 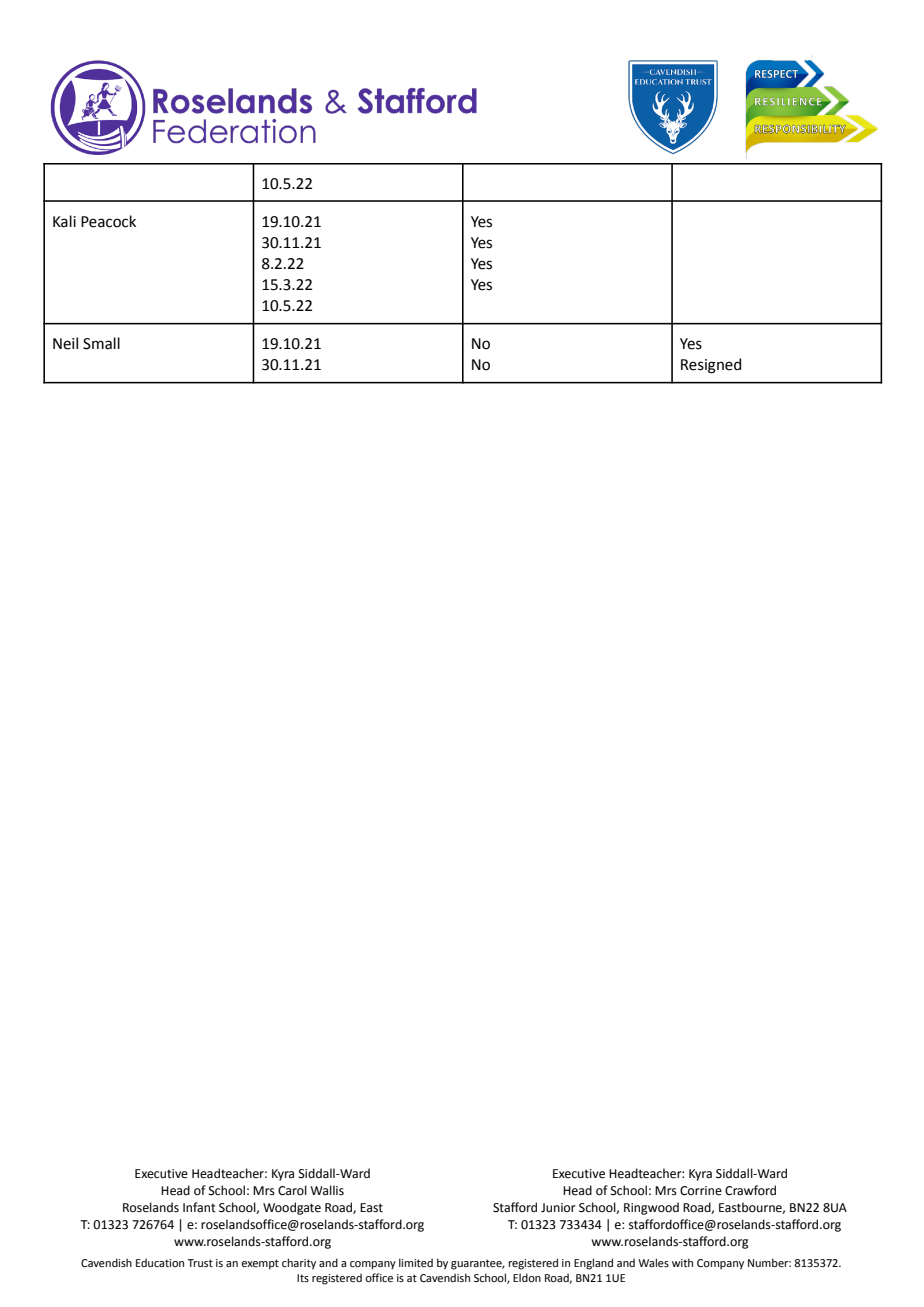 I want to click on Neil, so click(x=65, y=343).
